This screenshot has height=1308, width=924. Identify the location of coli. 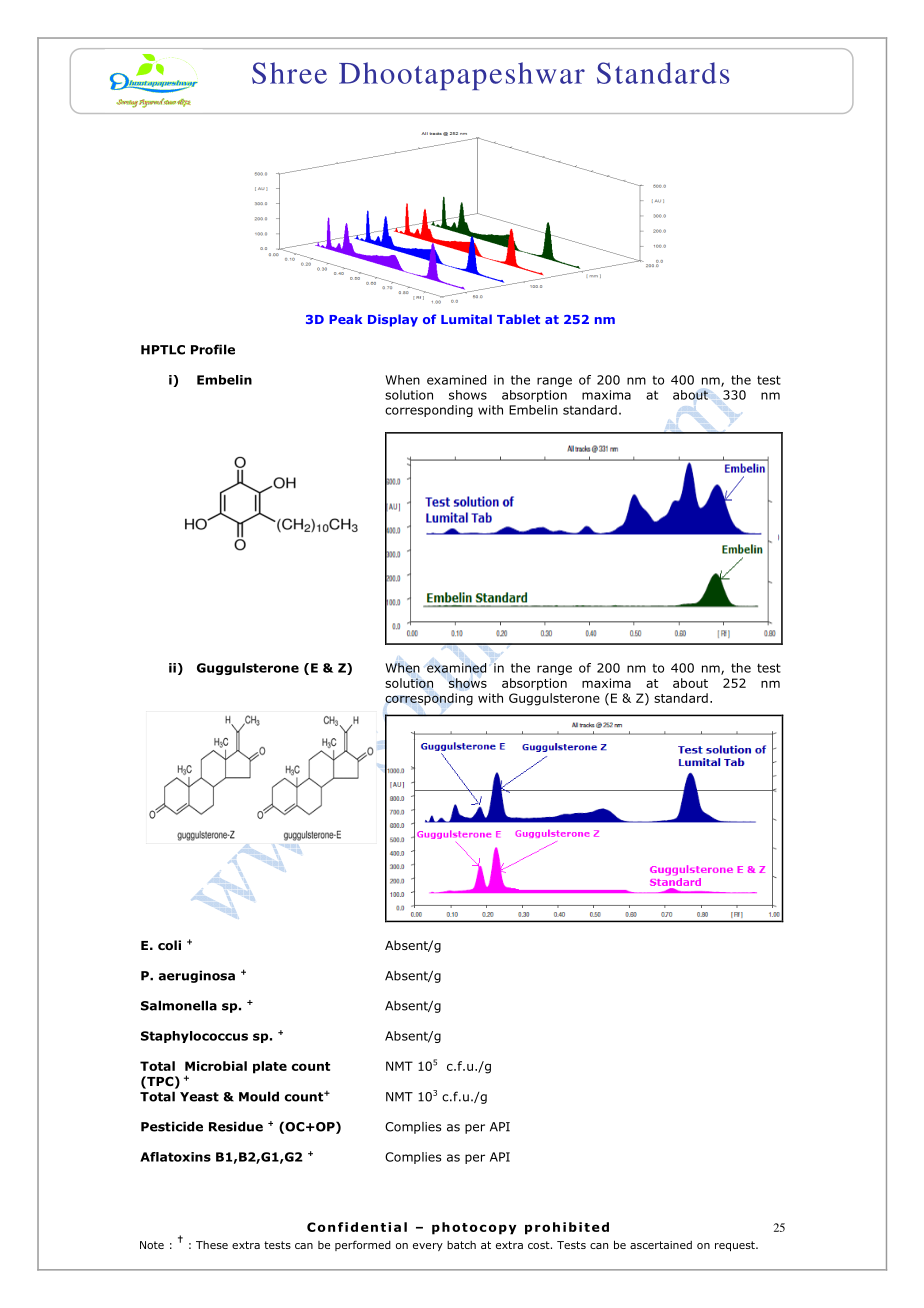
(169, 945).
